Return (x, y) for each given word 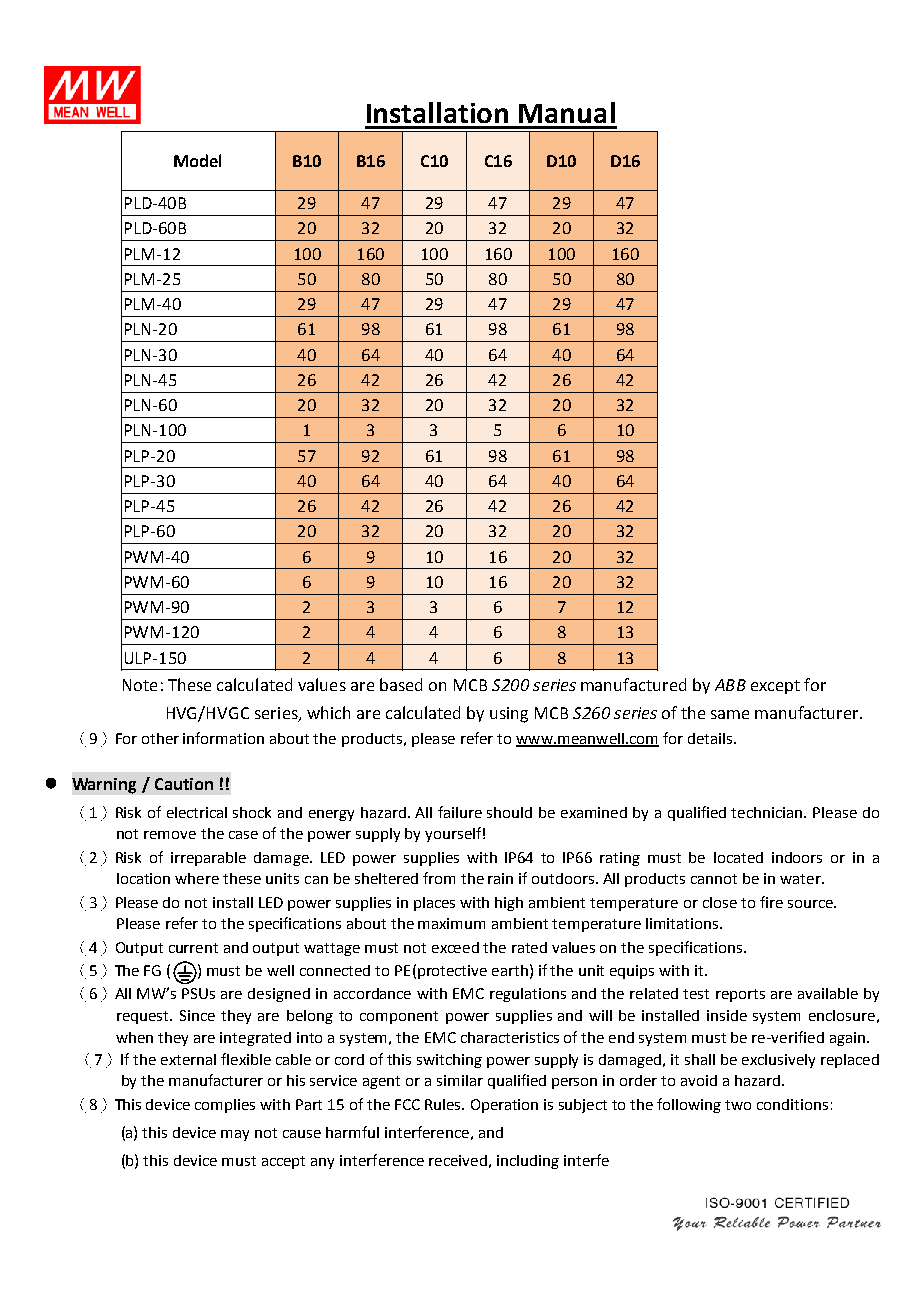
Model (197, 160)
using (509, 715)
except (775, 687)
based (401, 684)
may (235, 1135)
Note (140, 685)
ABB (730, 685)
